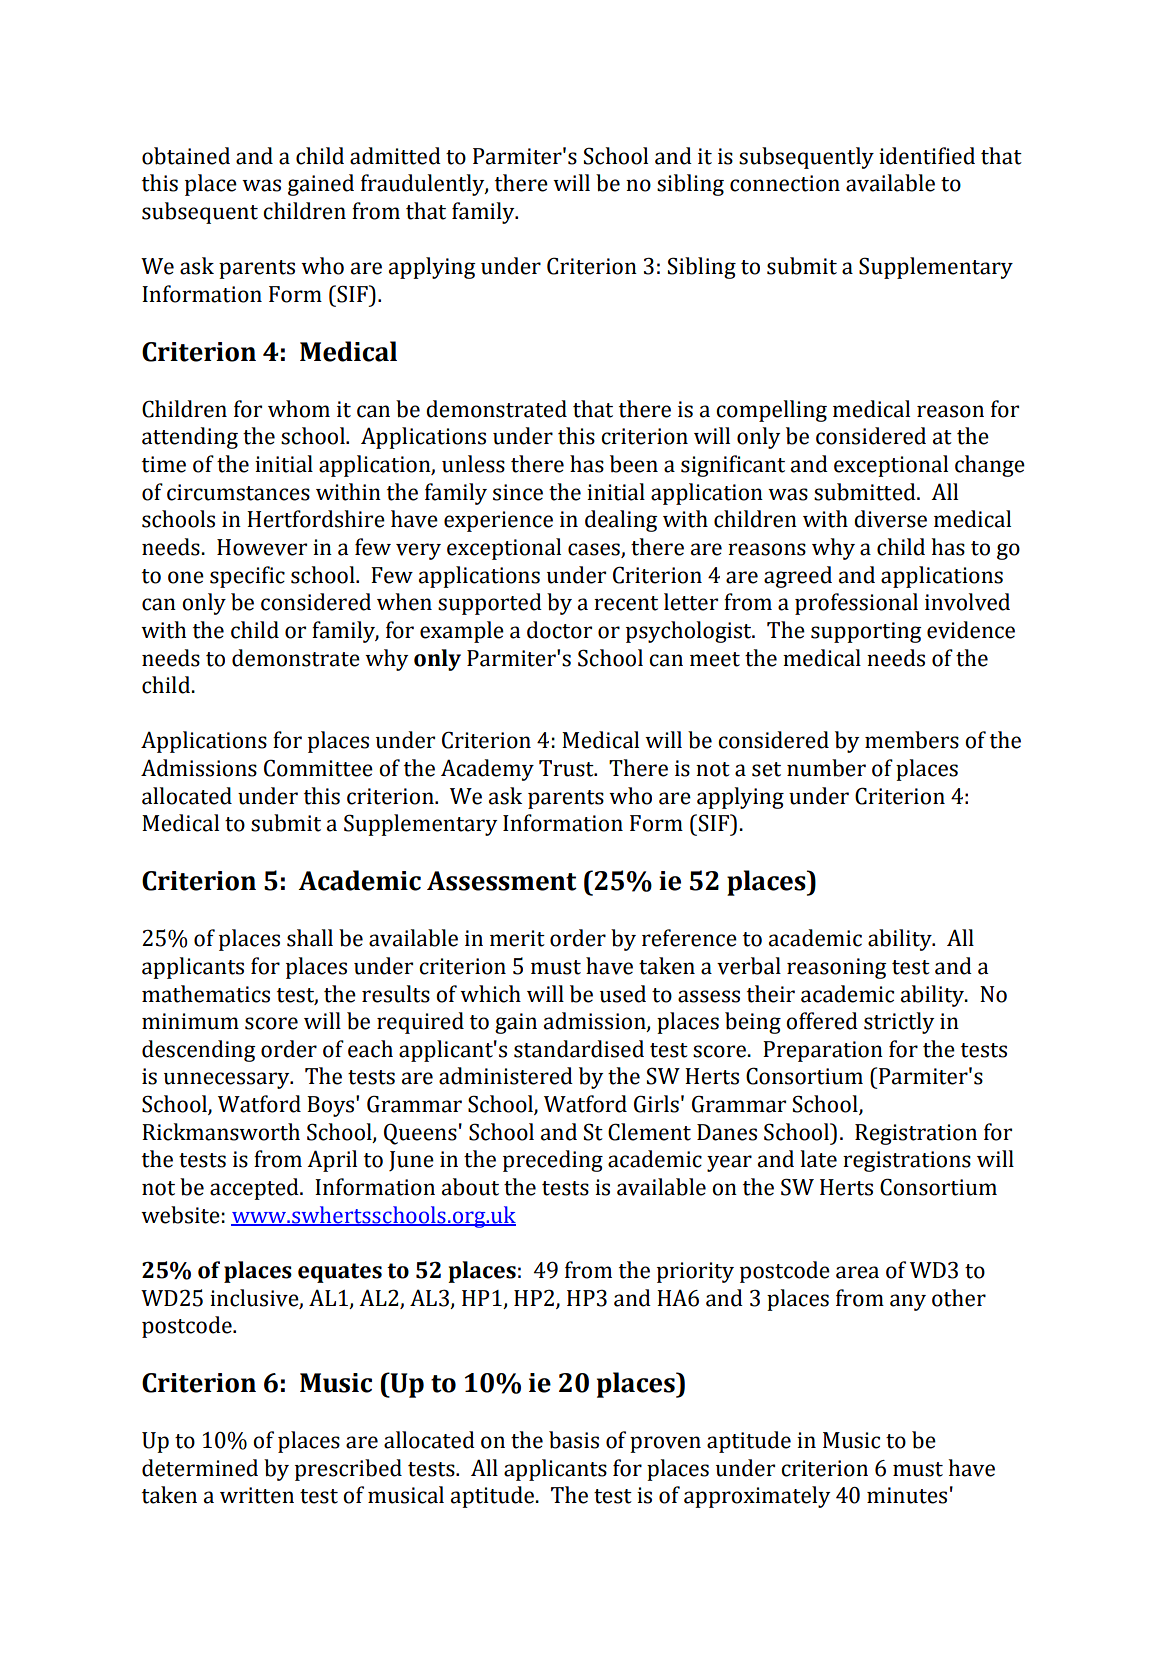 Image resolution: width=1169 pixels, height=1654 pixels. What do you see at coordinates (567, 768) in the screenshot?
I see `Trust` at bounding box center [567, 768].
